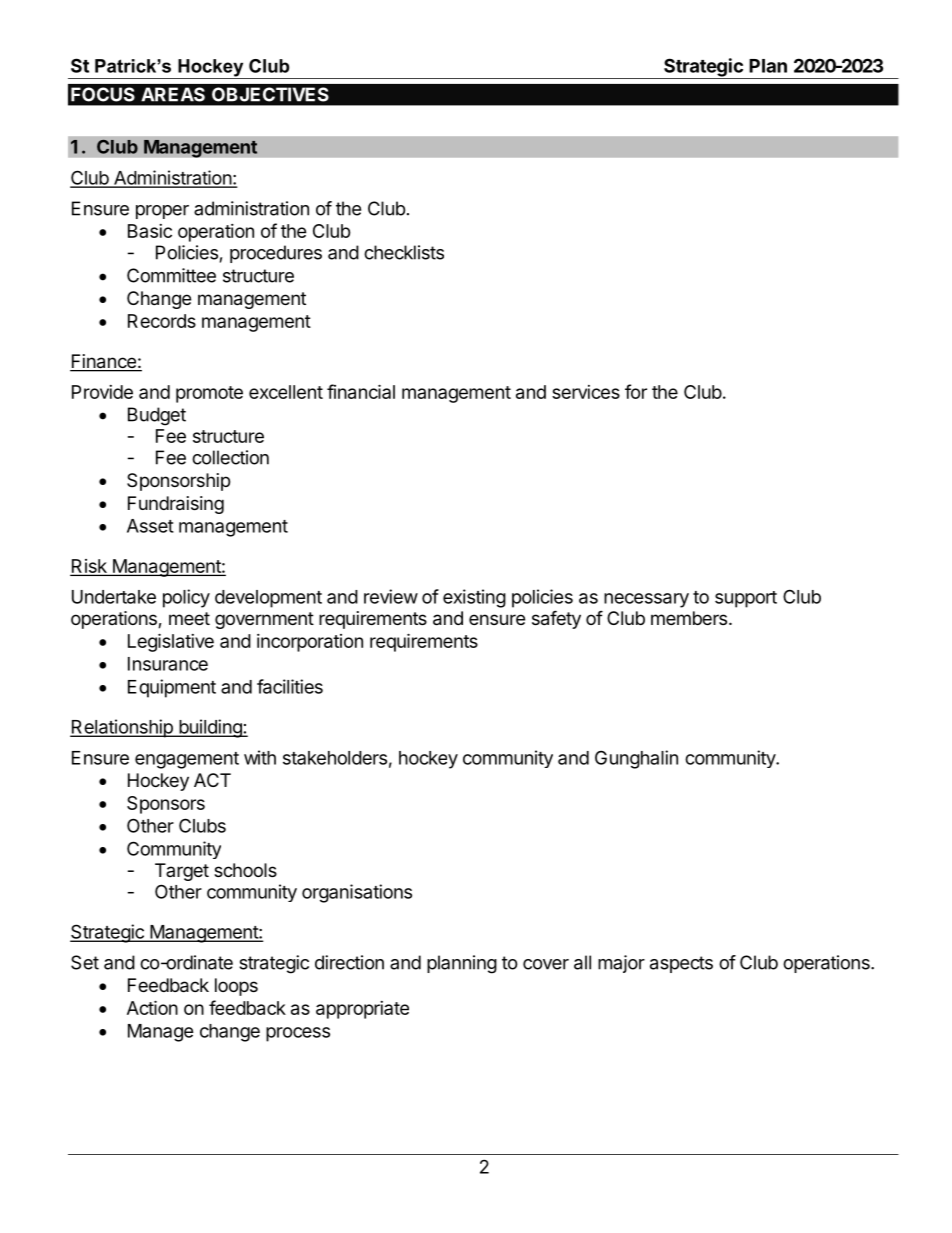  What do you see at coordinates (150, 231) in the screenshot?
I see `Basic` at bounding box center [150, 231].
